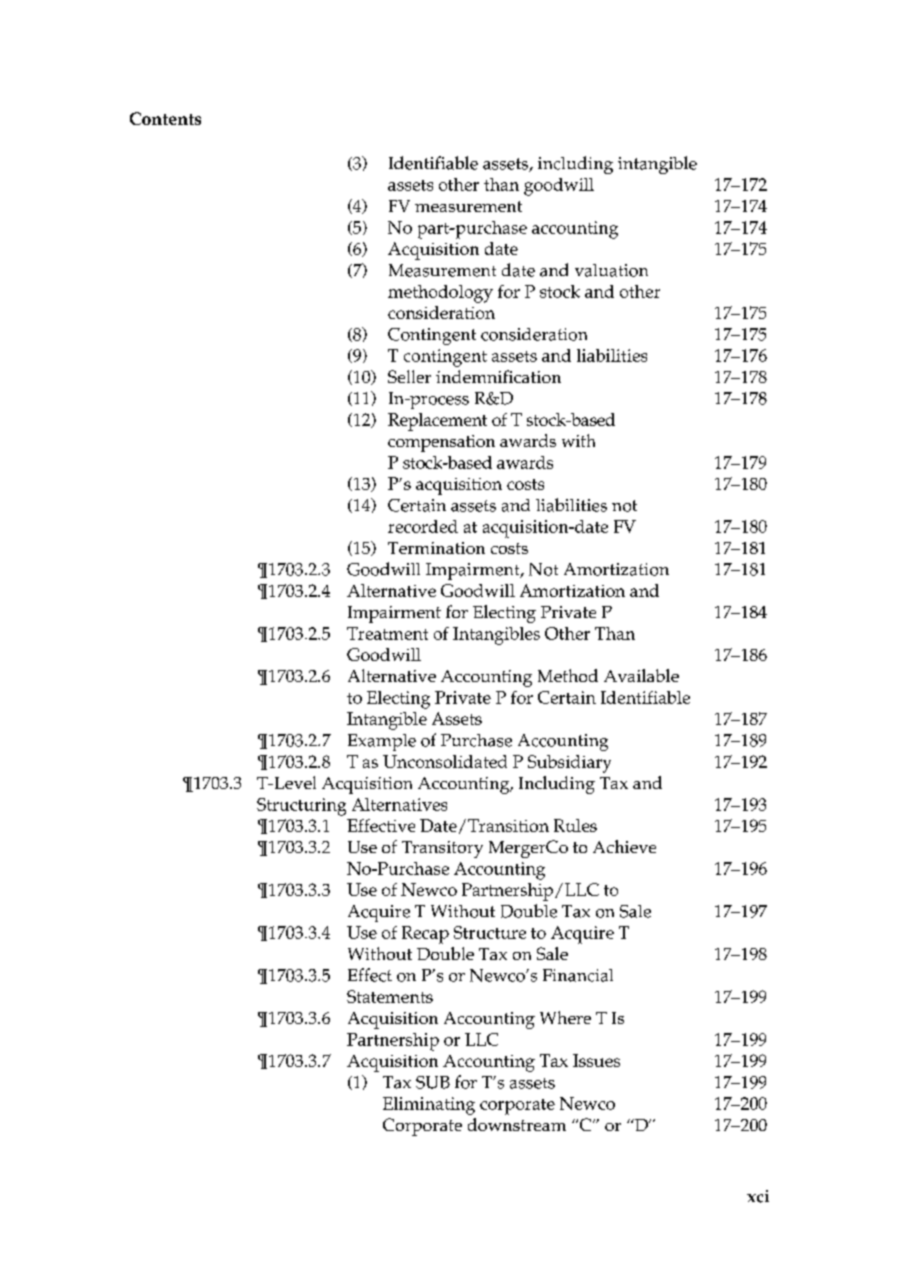 Image resolution: width=901 pixels, height=1287 pixels. Describe the element at coordinates (611, 270) in the image. I see `valuation` at that location.
